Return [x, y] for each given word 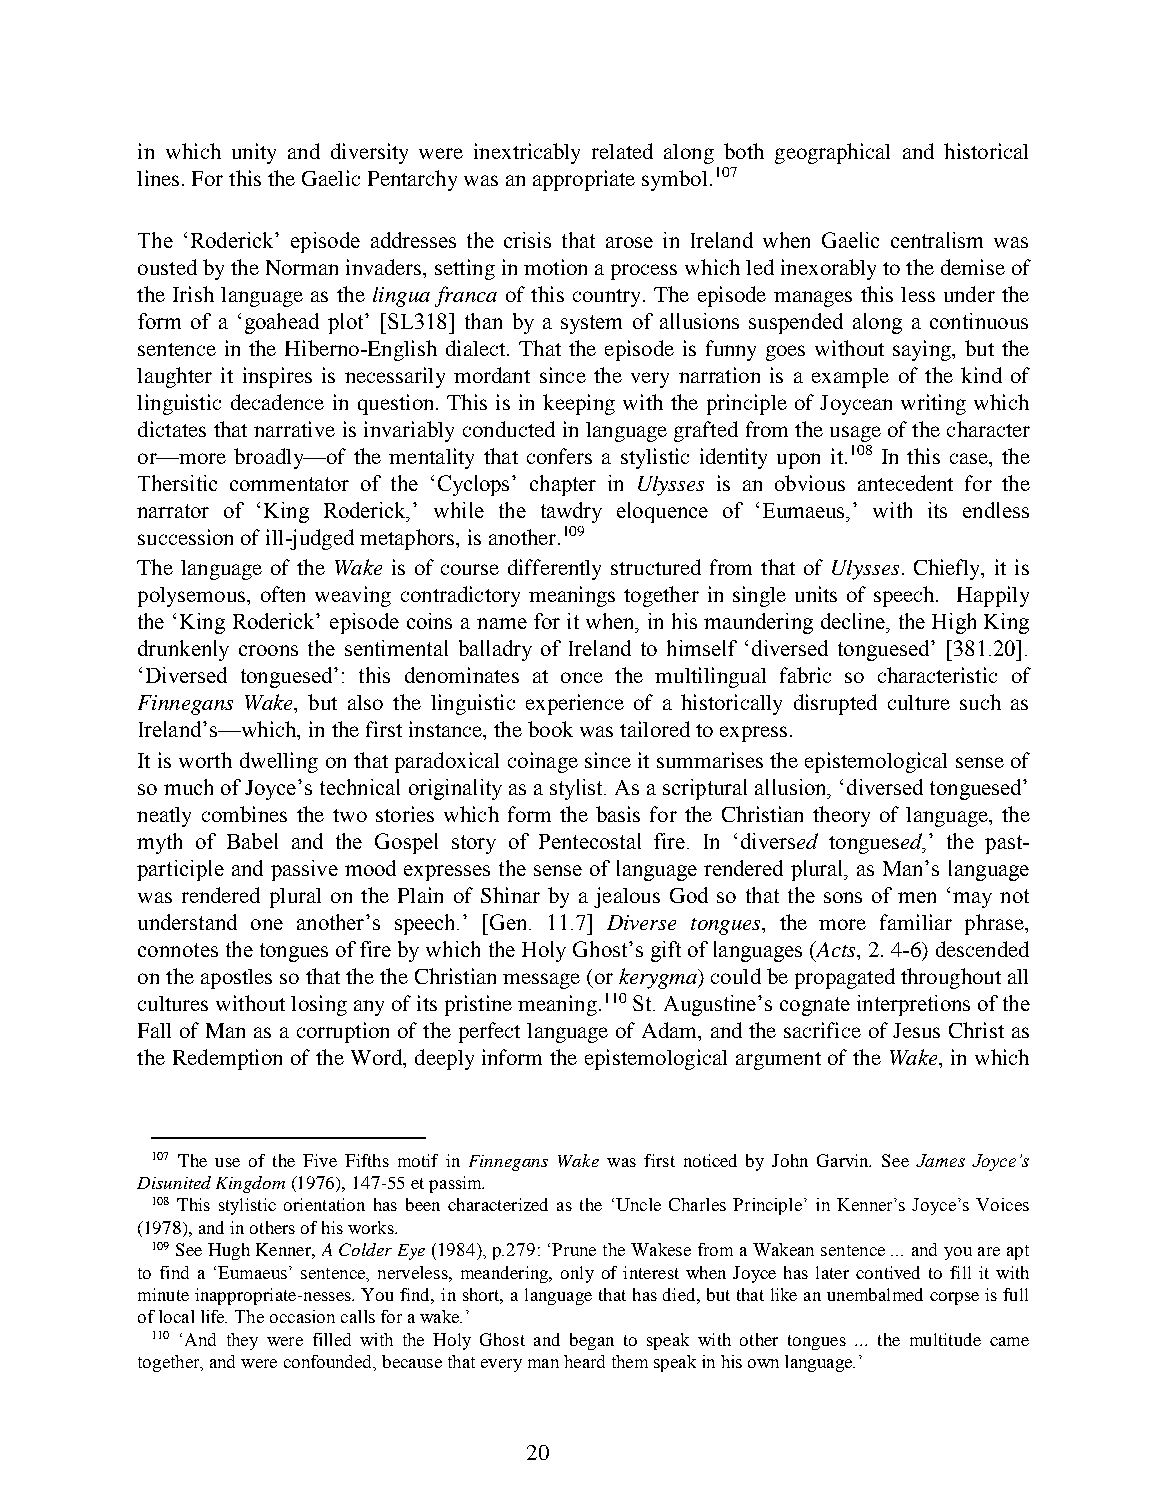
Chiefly [948, 569]
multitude [945, 1339]
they [242, 1341]
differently [554, 569]
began [592, 1341]
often [283, 594]
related [622, 151]
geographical [832, 153]
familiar [916, 922]
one [267, 924]
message [541, 981]
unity [254, 153]
